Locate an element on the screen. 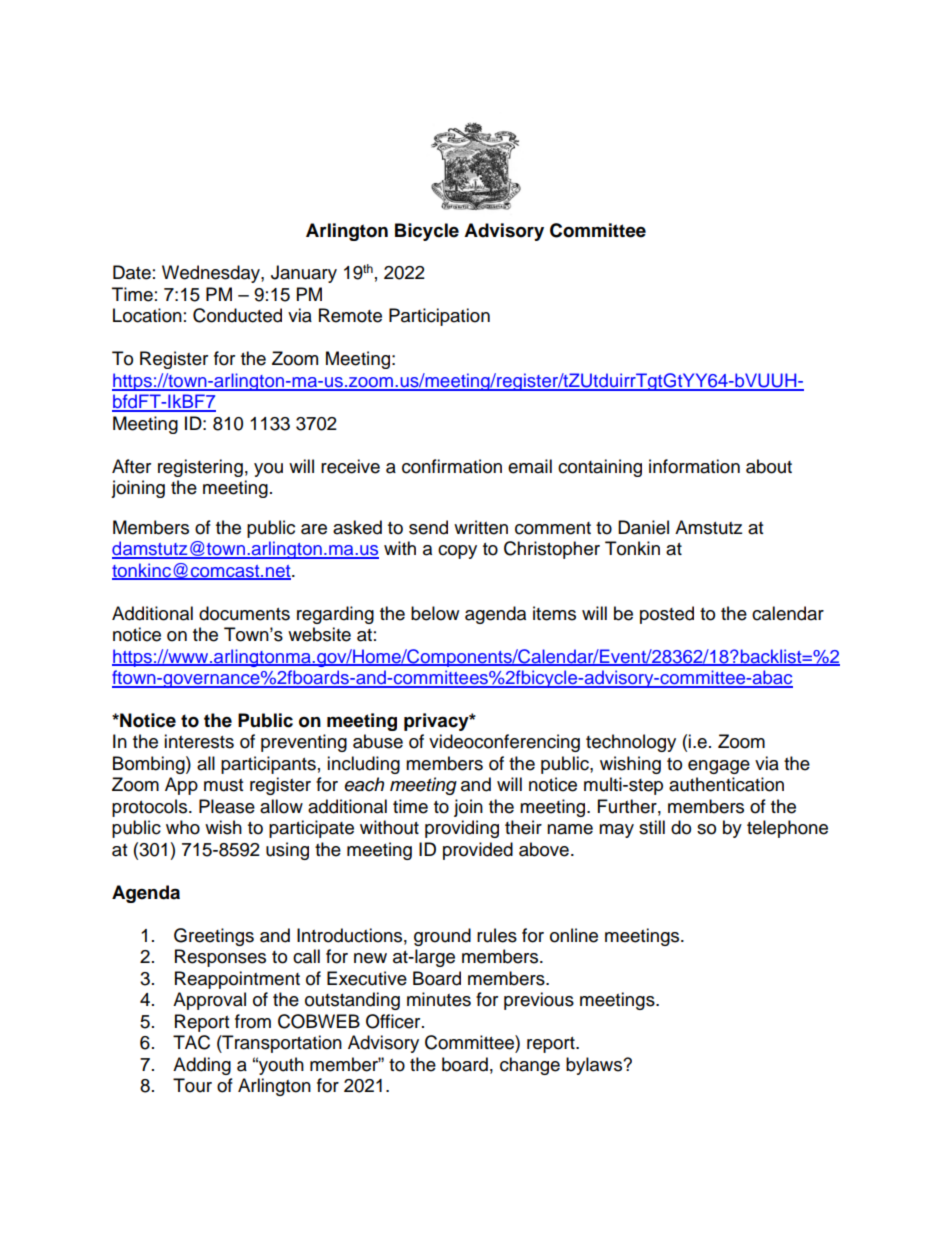 This screenshot has height=1233, width=952. Conducted is located at coordinates (237, 315).
